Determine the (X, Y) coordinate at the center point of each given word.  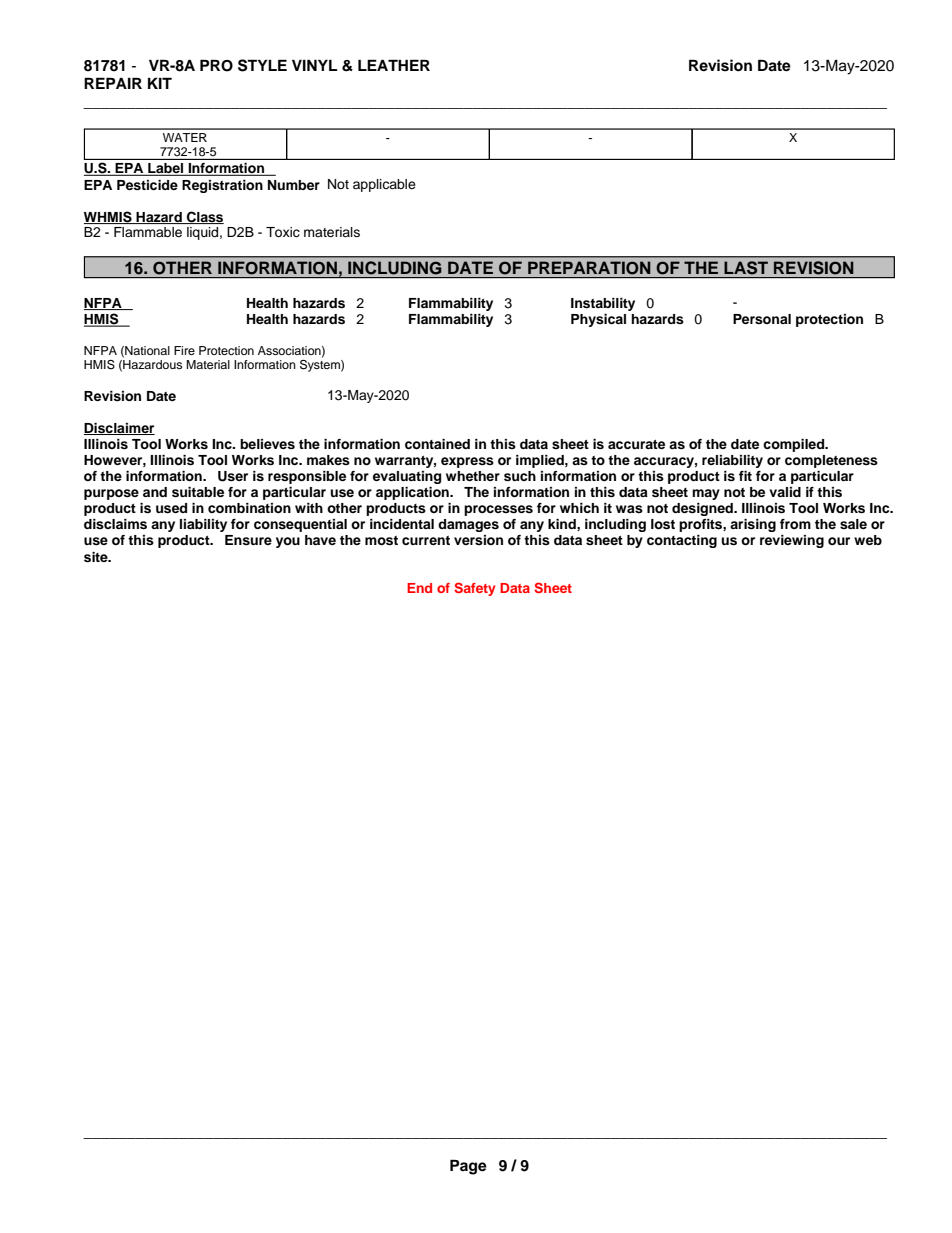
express (467, 462)
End (419, 588)
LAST (746, 267)
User (233, 476)
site (97, 557)
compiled (795, 445)
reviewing (792, 541)
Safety (474, 589)
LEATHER (394, 65)
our (839, 541)
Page (468, 1167)
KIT (160, 83)
